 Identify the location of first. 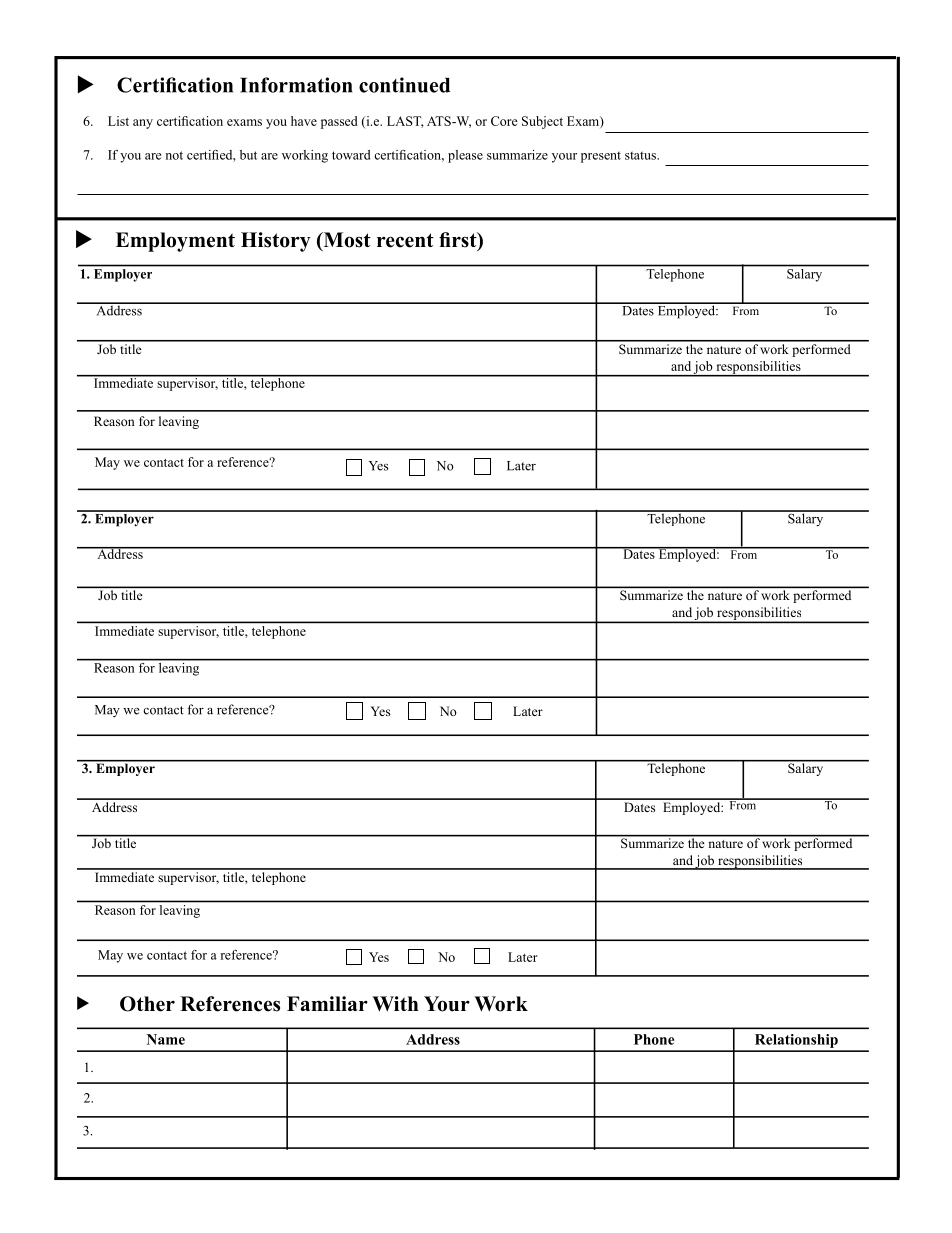
(459, 241).
